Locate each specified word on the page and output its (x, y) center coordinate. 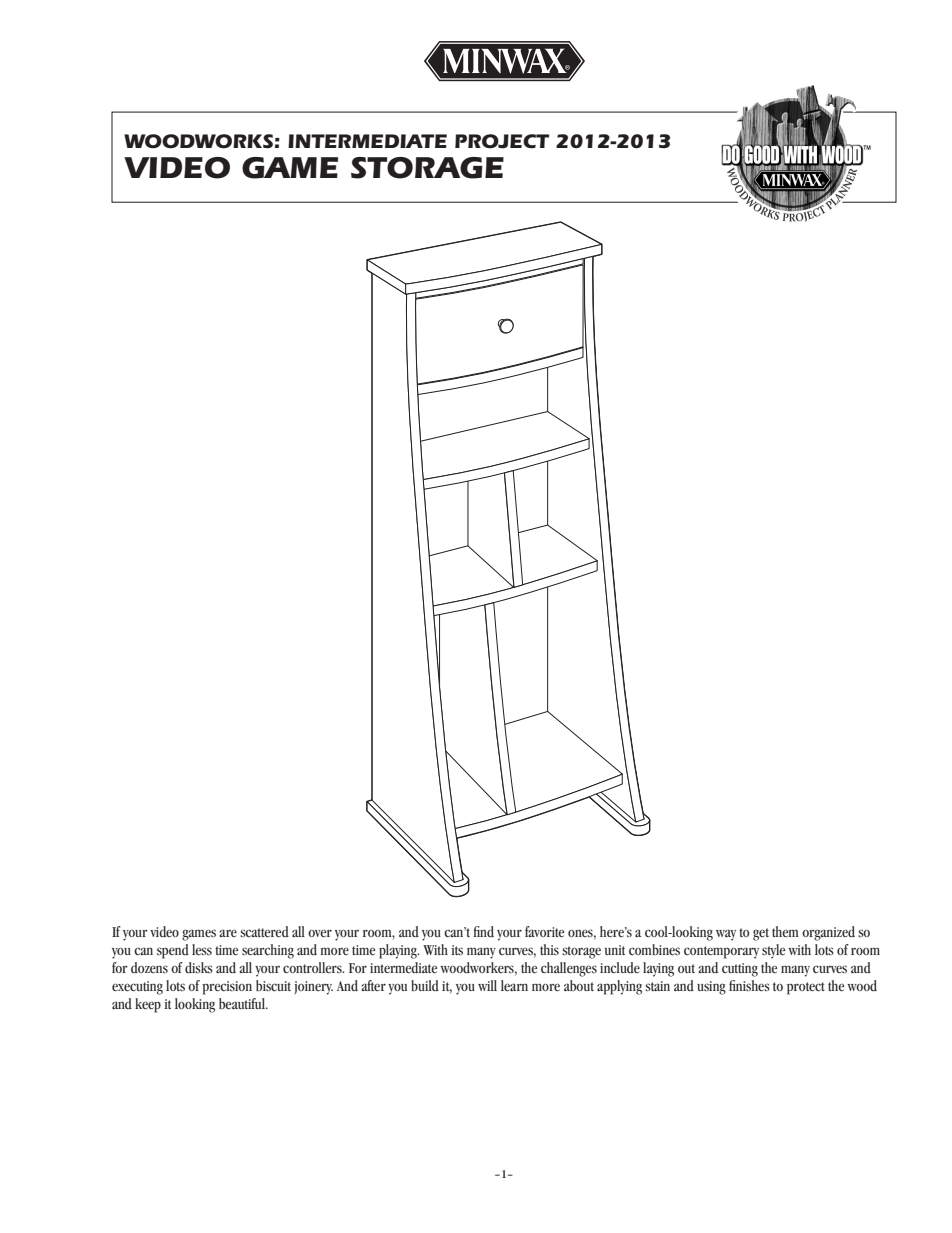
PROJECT (502, 141)
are (228, 933)
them (785, 931)
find (483, 931)
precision (227, 988)
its (457, 950)
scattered (264, 932)
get (761, 934)
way (726, 935)
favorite (544, 931)
